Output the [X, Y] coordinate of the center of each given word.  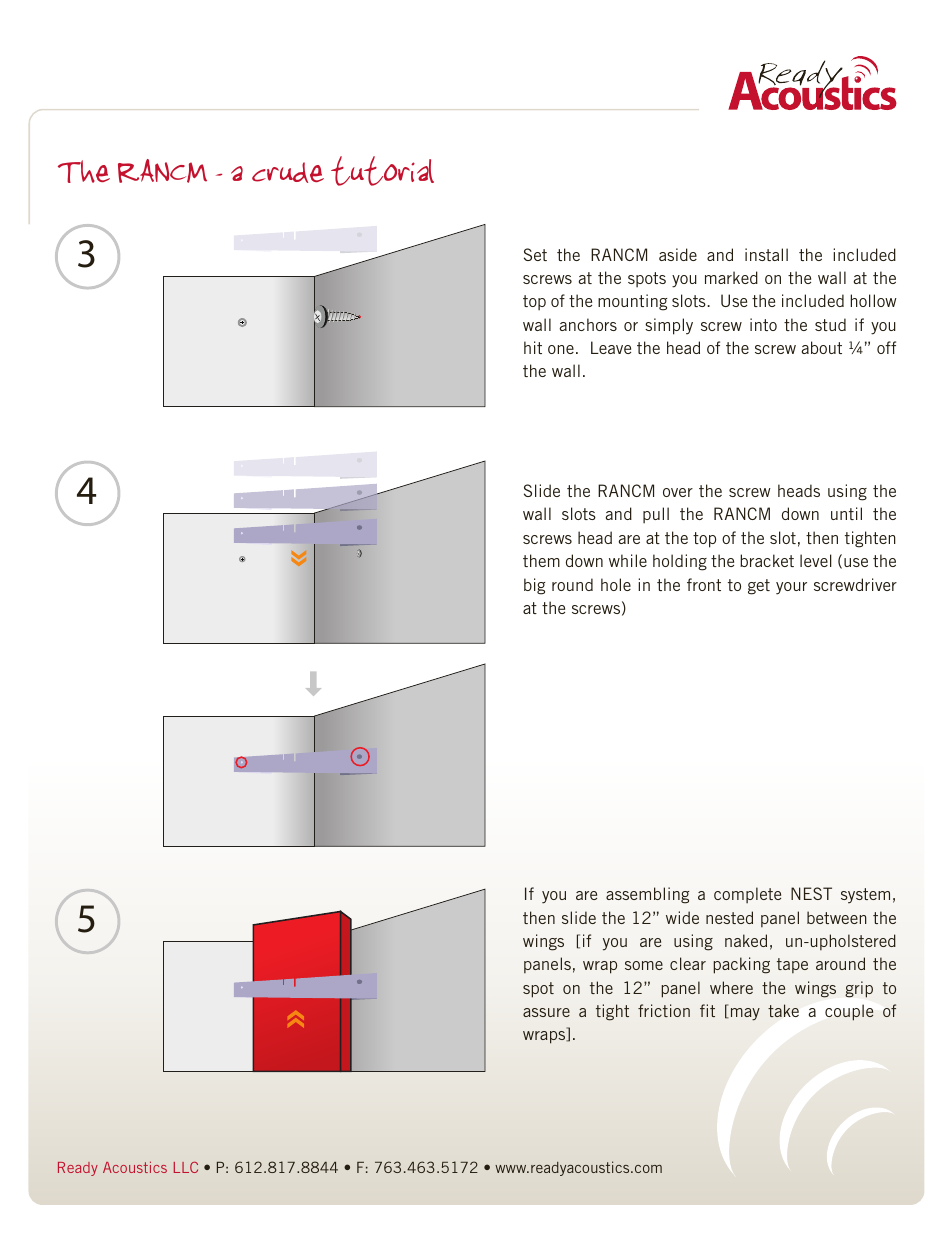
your [791, 588]
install [766, 254]
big [534, 586]
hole [616, 584]
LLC [186, 1167]
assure [546, 1012]
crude [288, 172]
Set [535, 254]
